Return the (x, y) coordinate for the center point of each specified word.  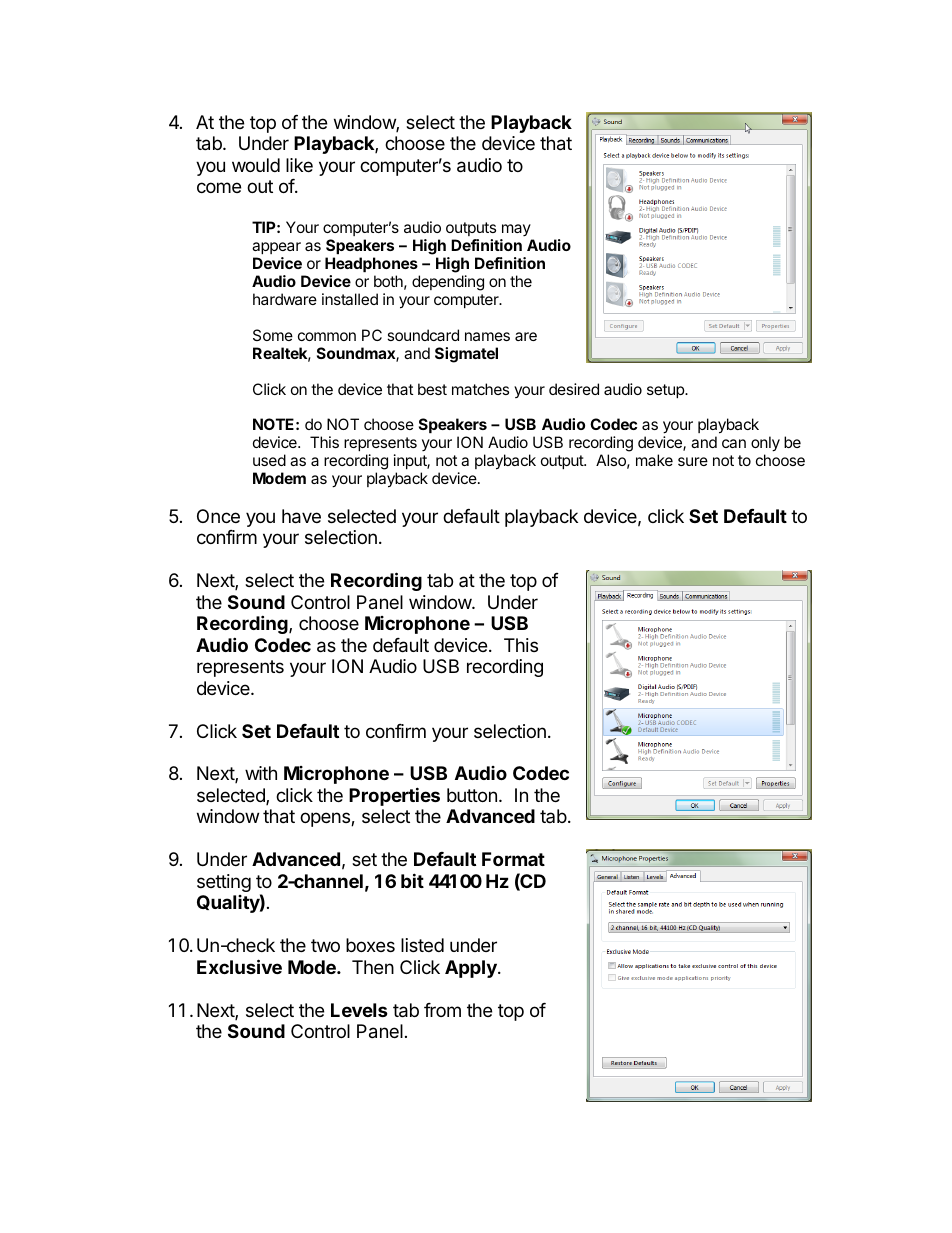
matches (480, 389)
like (299, 165)
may (516, 232)
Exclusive (239, 966)
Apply (472, 969)
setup (666, 391)
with (261, 773)
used (269, 460)
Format (513, 859)
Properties (394, 796)
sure (693, 461)
